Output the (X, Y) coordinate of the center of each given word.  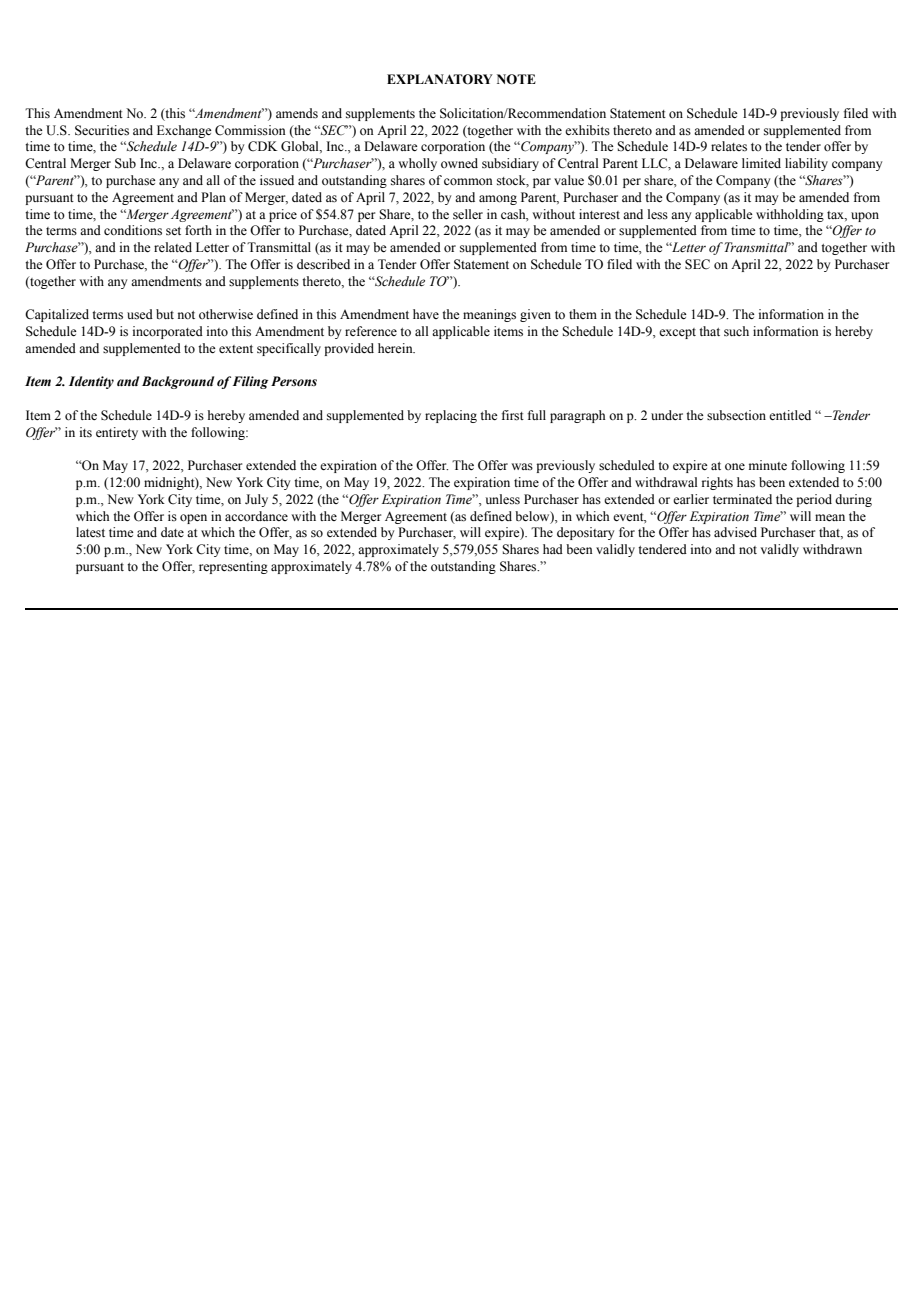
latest (90, 532)
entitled (790, 415)
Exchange (184, 131)
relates (729, 146)
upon (865, 217)
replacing (451, 416)
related (173, 247)
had (553, 549)
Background (178, 382)
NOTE (516, 79)
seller (468, 214)
